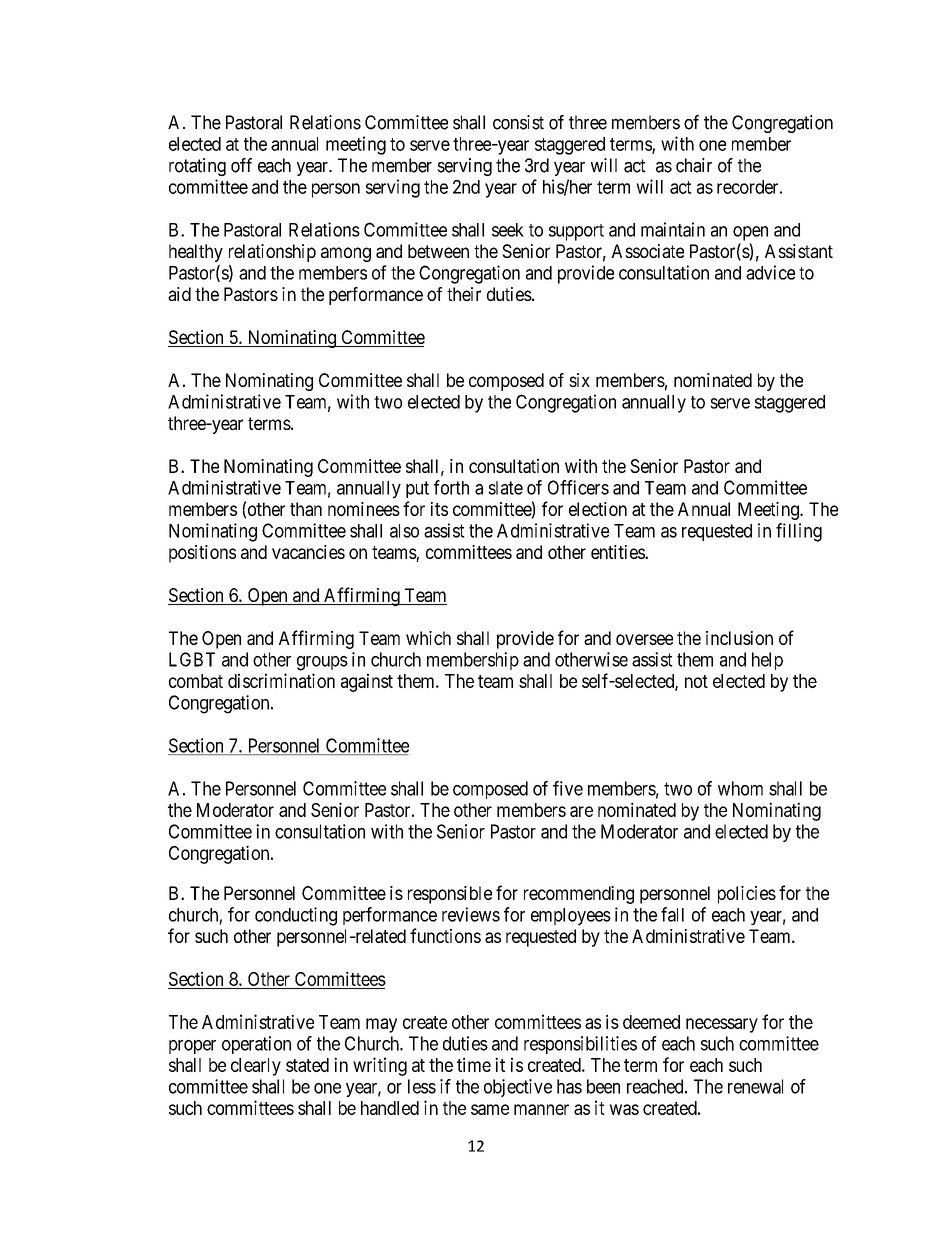 The image size is (952, 1233). I want to click on chair, so click(694, 165).
